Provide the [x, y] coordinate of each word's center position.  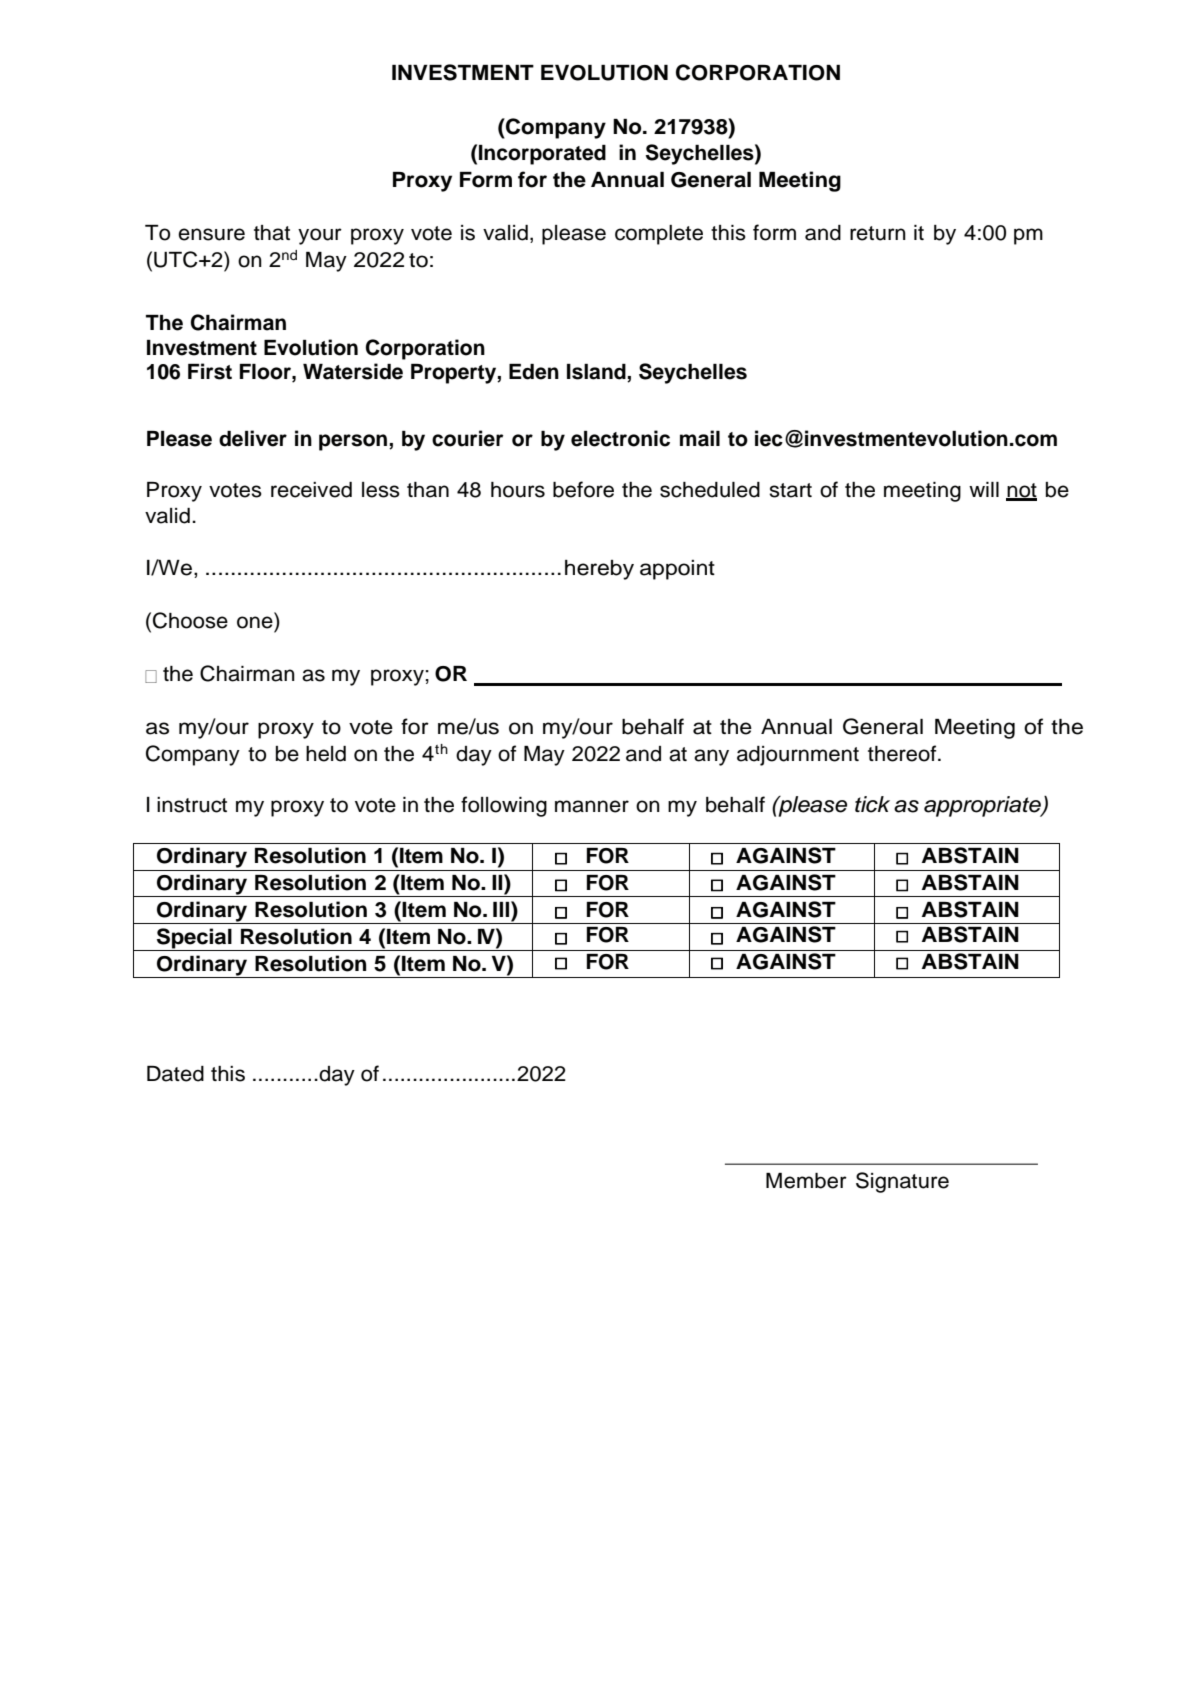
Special [194, 939]
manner [592, 806]
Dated [175, 1074]
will [984, 489]
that [272, 233]
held [326, 754]
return [878, 233]
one [255, 622]
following [504, 806]
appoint [677, 570]
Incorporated [542, 155]
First [210, 371]
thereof [903, 753]
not [1021, 491]
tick [872, 804]
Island [597, 373]
